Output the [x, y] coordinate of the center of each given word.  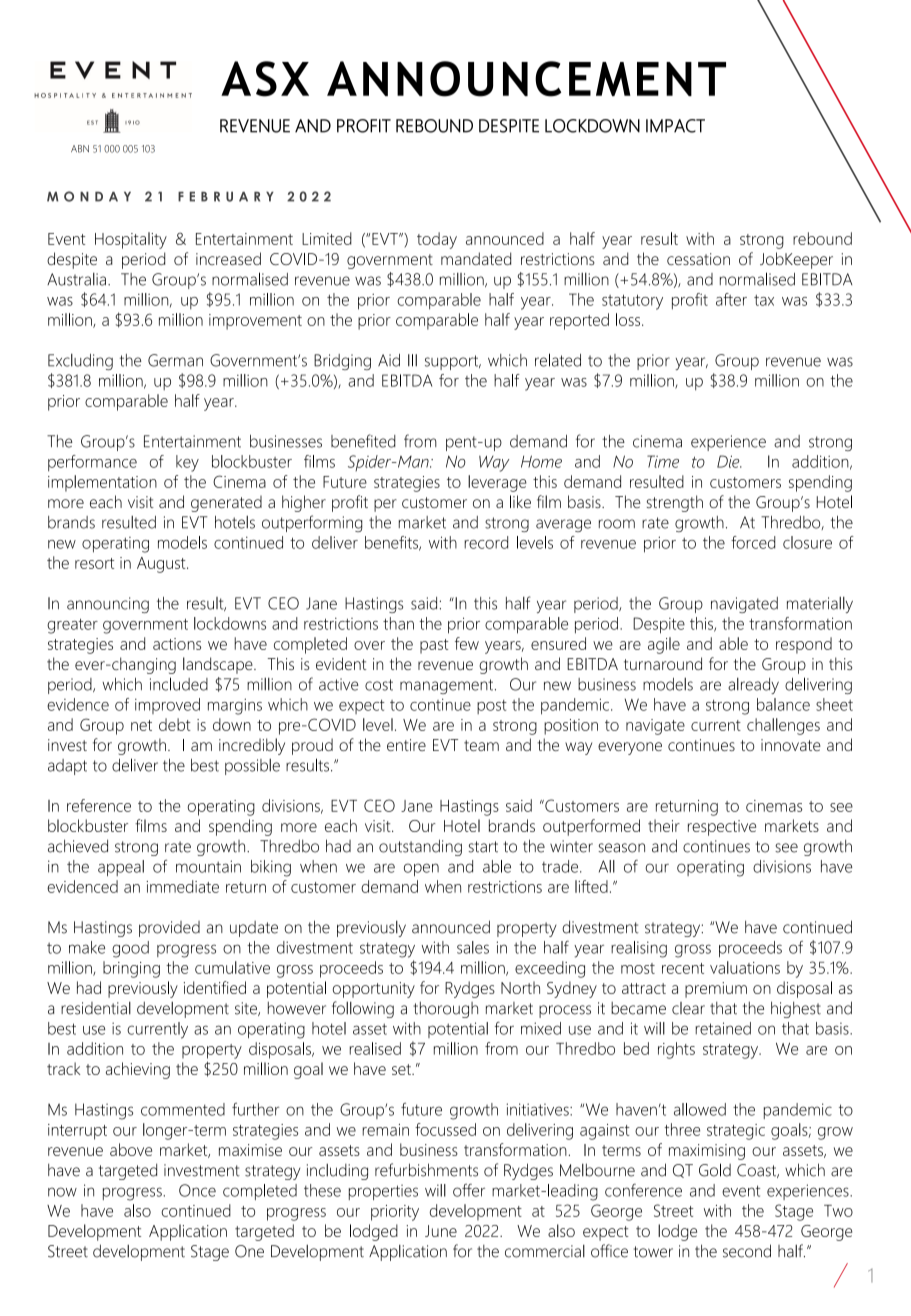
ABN [80, 149]
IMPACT [675, 126]
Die [729, 461]
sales [473, 947]
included [179, 684]
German [175, 360]
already [753, 686]
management [446, 686]
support [452, 362]
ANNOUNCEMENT [526, 79]
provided [169, 929]
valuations [745, 967]
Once [197, 1190]
